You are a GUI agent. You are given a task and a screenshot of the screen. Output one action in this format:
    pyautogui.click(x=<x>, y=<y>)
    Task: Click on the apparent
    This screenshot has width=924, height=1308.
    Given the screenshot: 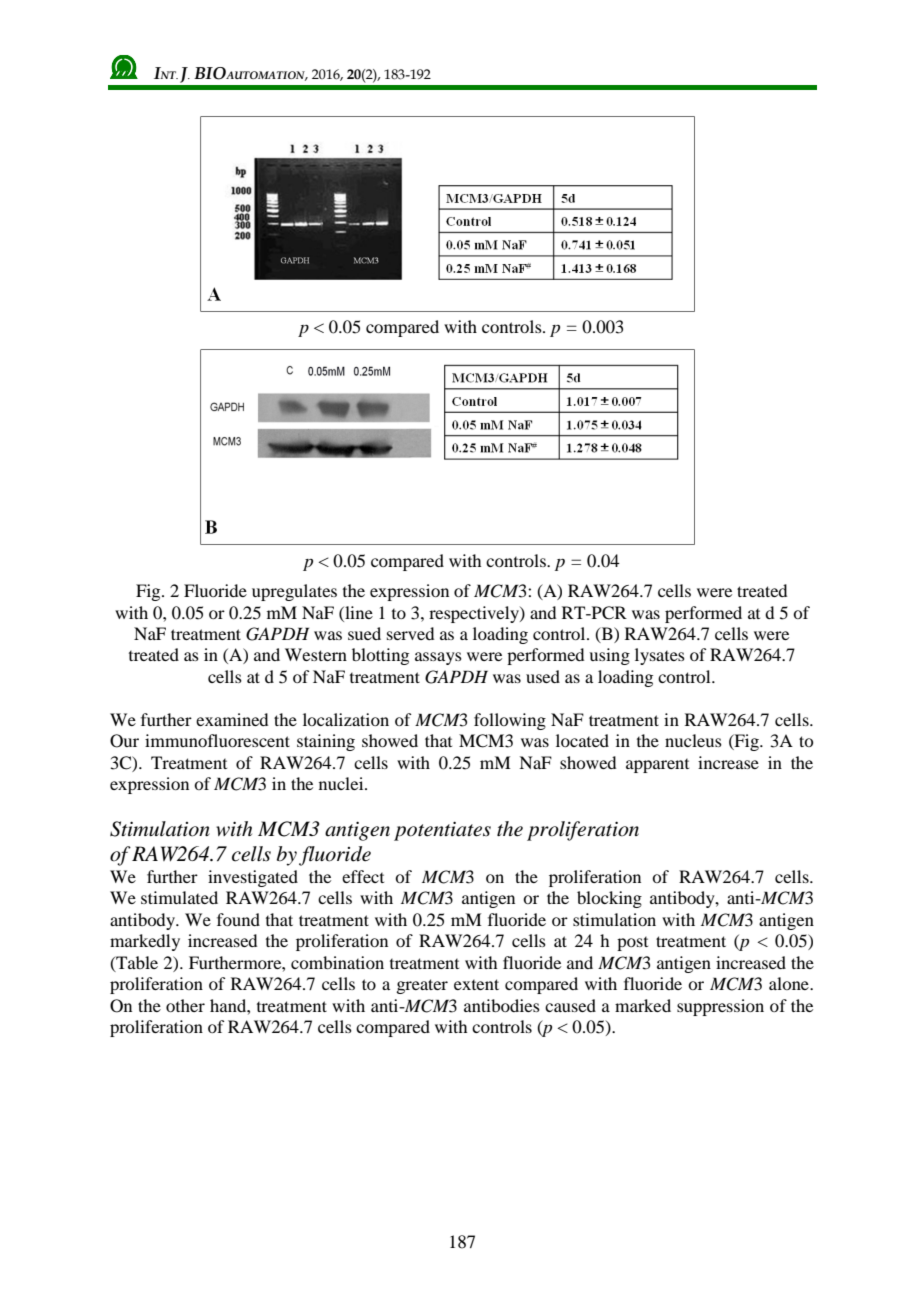 What is the action you would take?
    pyautogui.click(x=657, y=766)
